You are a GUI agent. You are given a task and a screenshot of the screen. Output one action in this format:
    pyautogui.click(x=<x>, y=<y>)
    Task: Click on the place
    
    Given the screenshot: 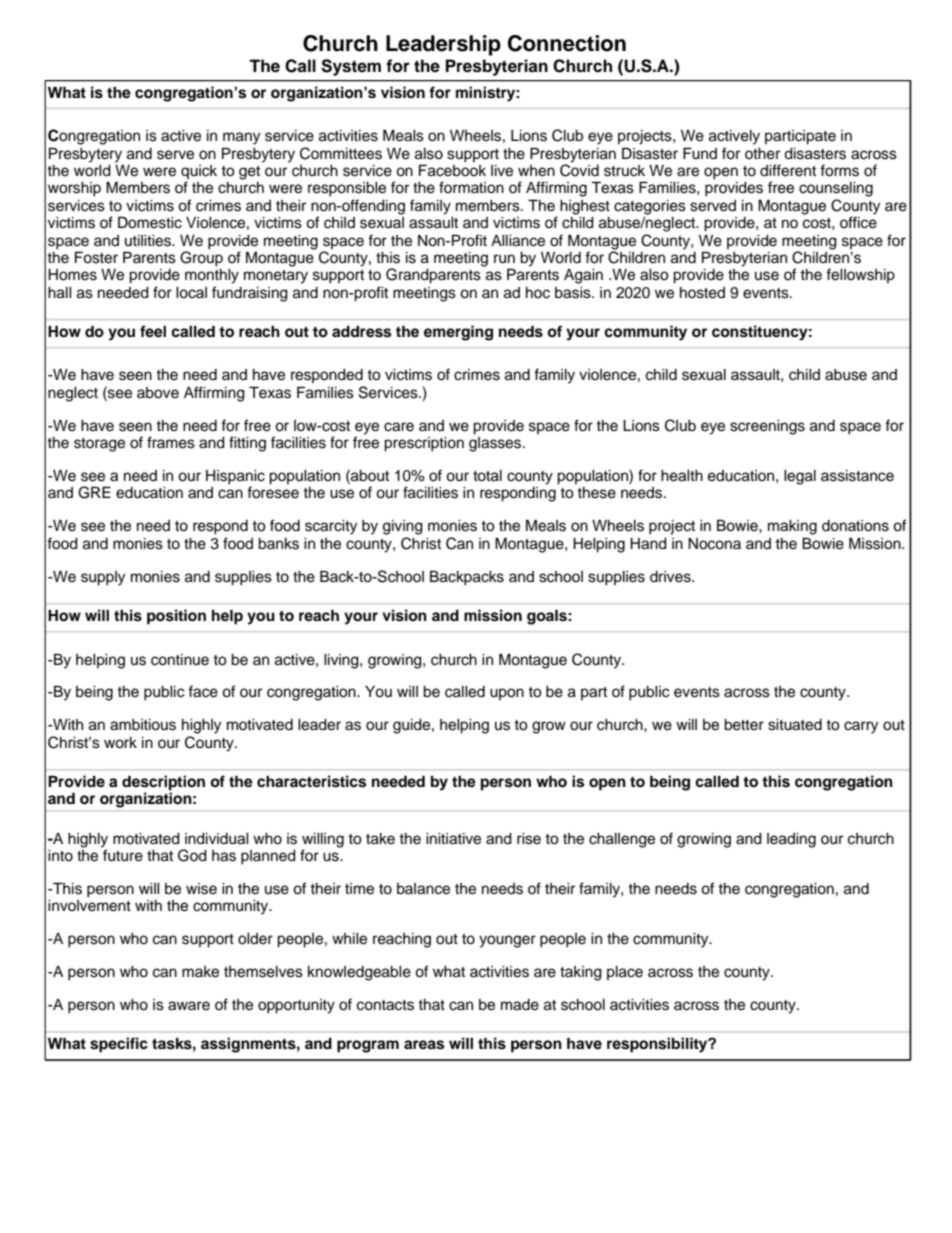 What is the action you would take?
    pyautogui.click(x=625, y=973)
